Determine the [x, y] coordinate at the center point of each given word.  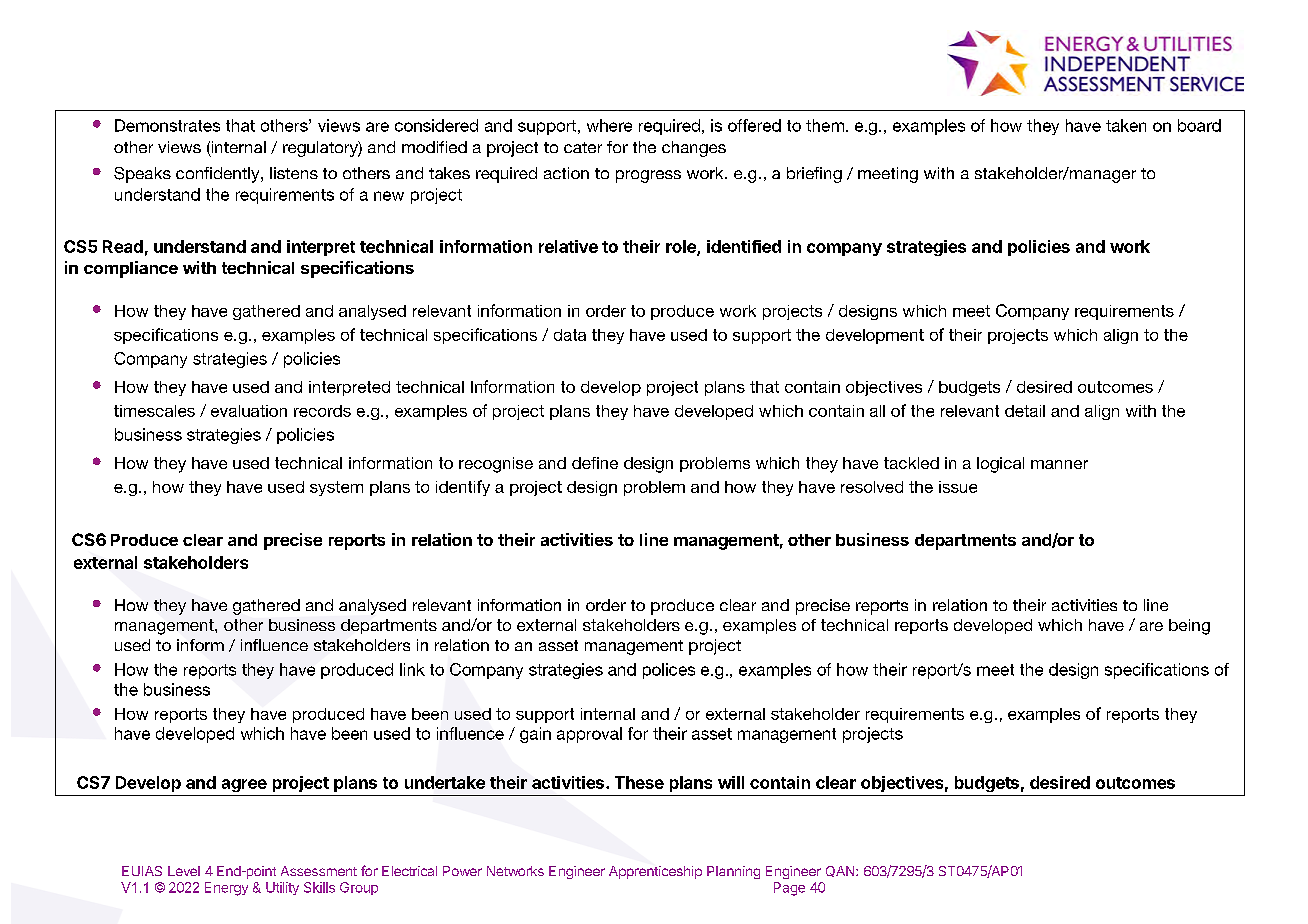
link [412, 669]
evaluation [249, 411]
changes [694, 149]
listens [294, 173]
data [570, 335]
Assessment [319, 871]
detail [1025, 411]
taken [1126, 125]
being [1189, 627]
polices [669, 671]
